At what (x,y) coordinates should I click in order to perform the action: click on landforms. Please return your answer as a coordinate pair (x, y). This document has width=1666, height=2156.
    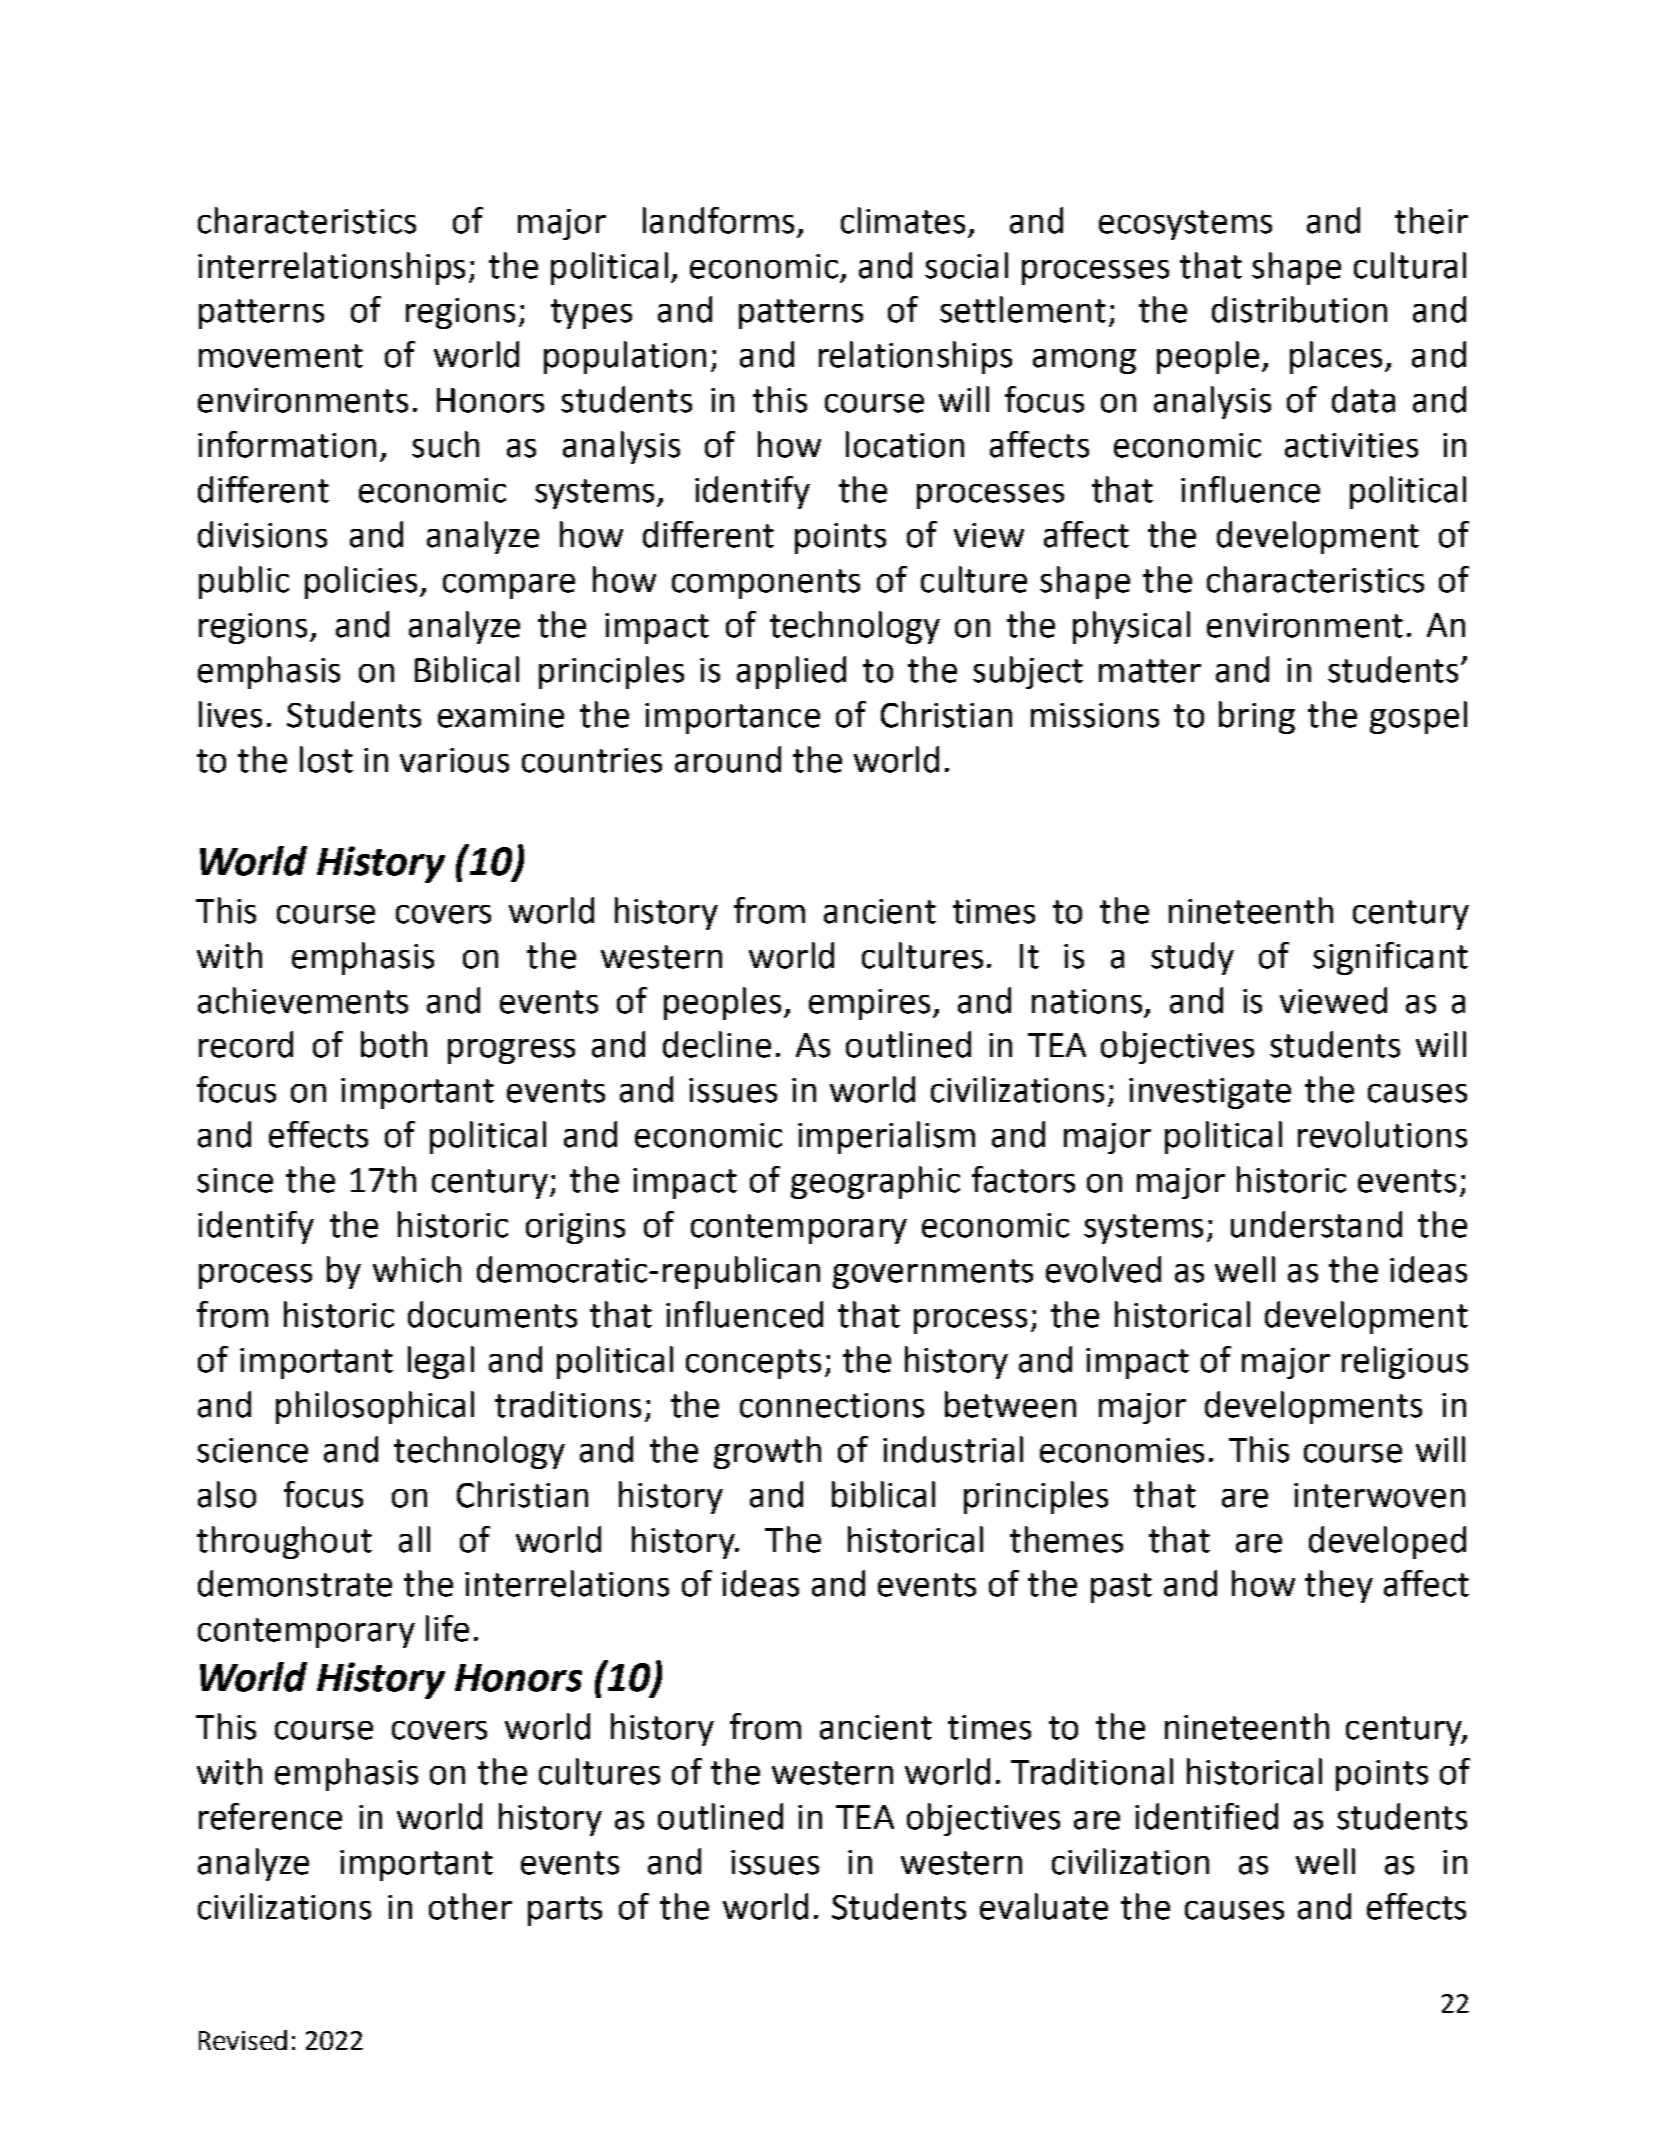
    Looking at the image, I should click on (718, 220).
